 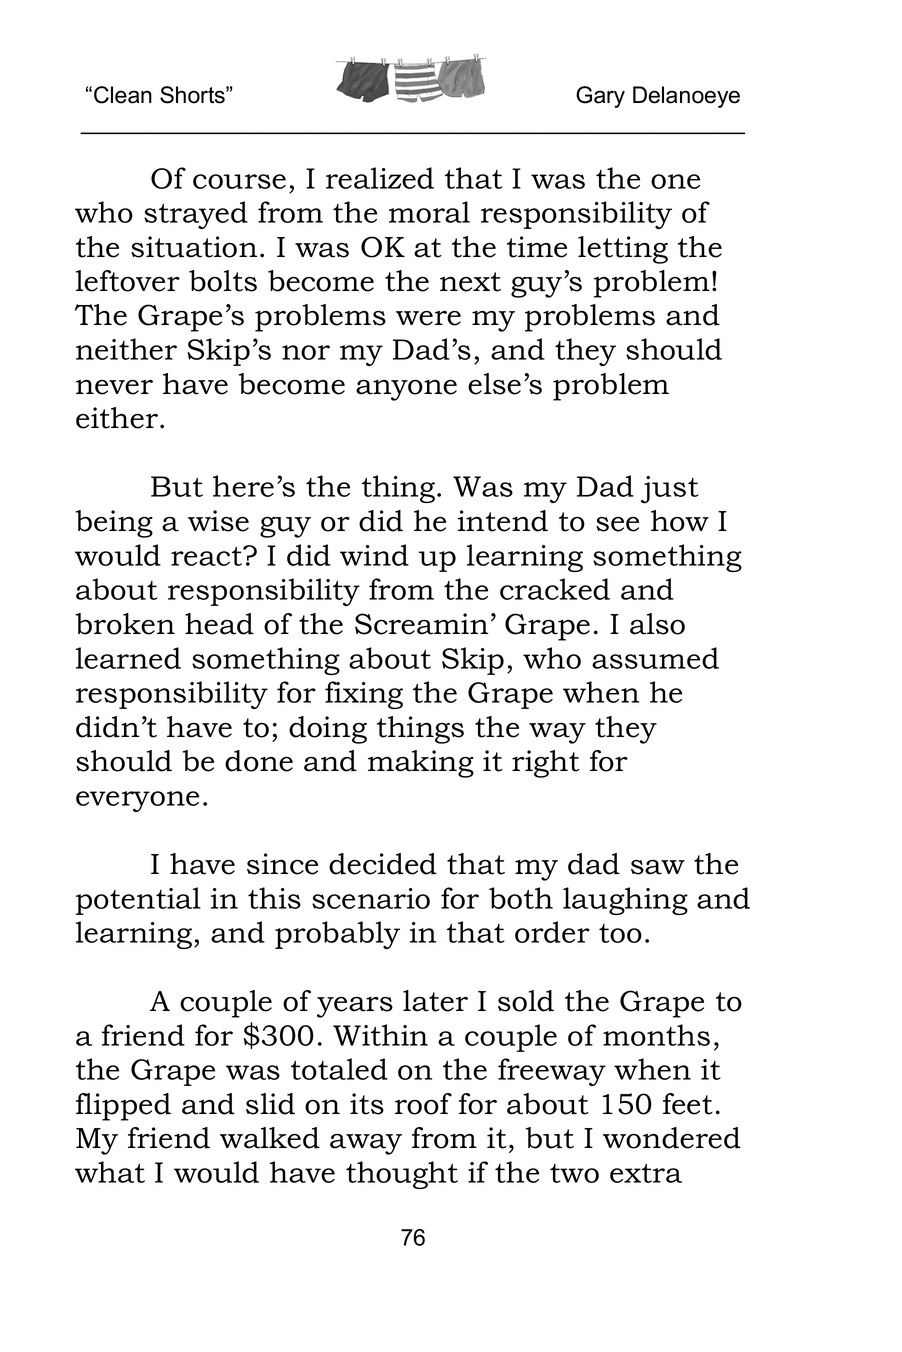 I want to click on saw, so click(x=658, y=867).
